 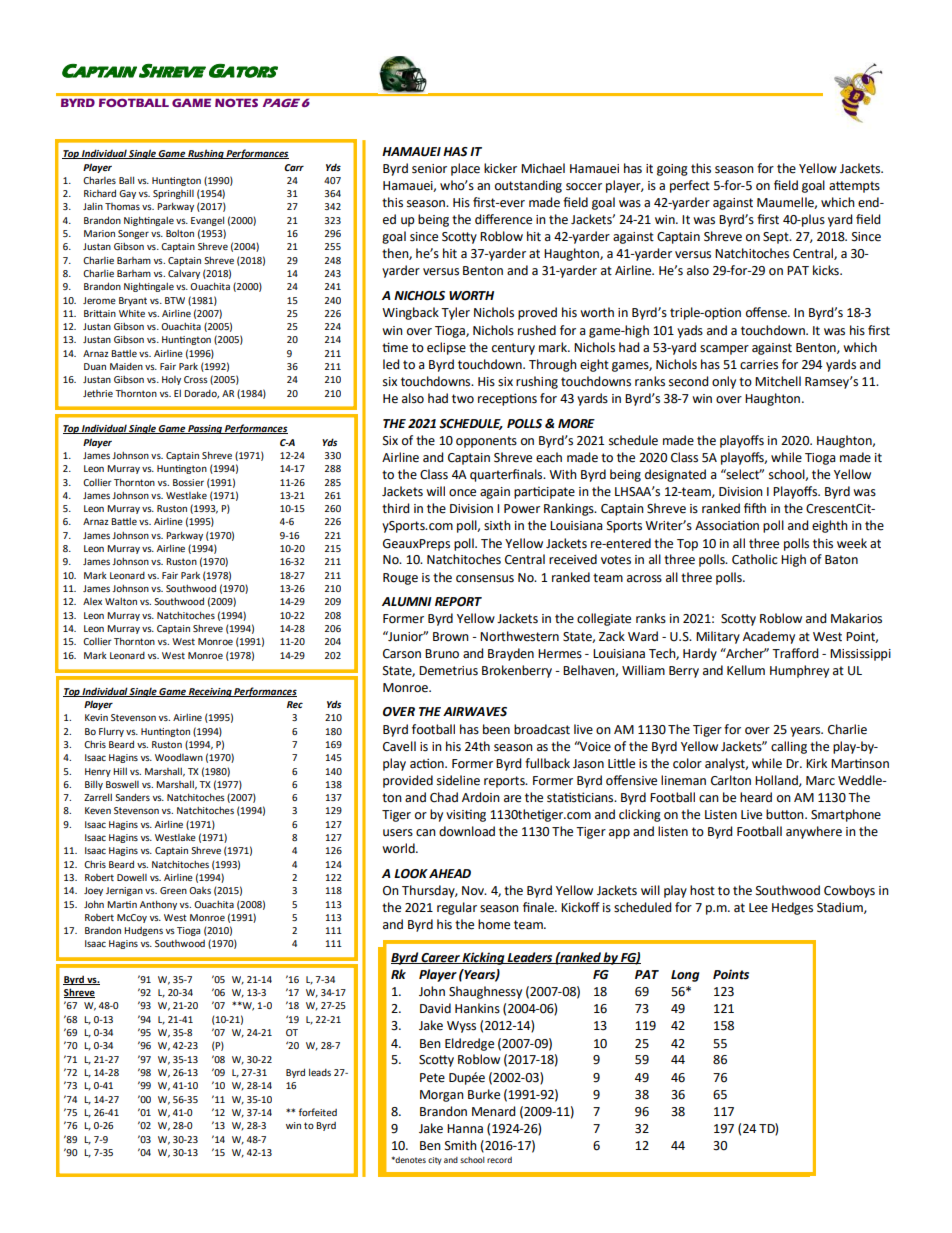 What do you see at coordinates (503, 219) in the document?
I see `difference` at bounding box center [503, 219].
